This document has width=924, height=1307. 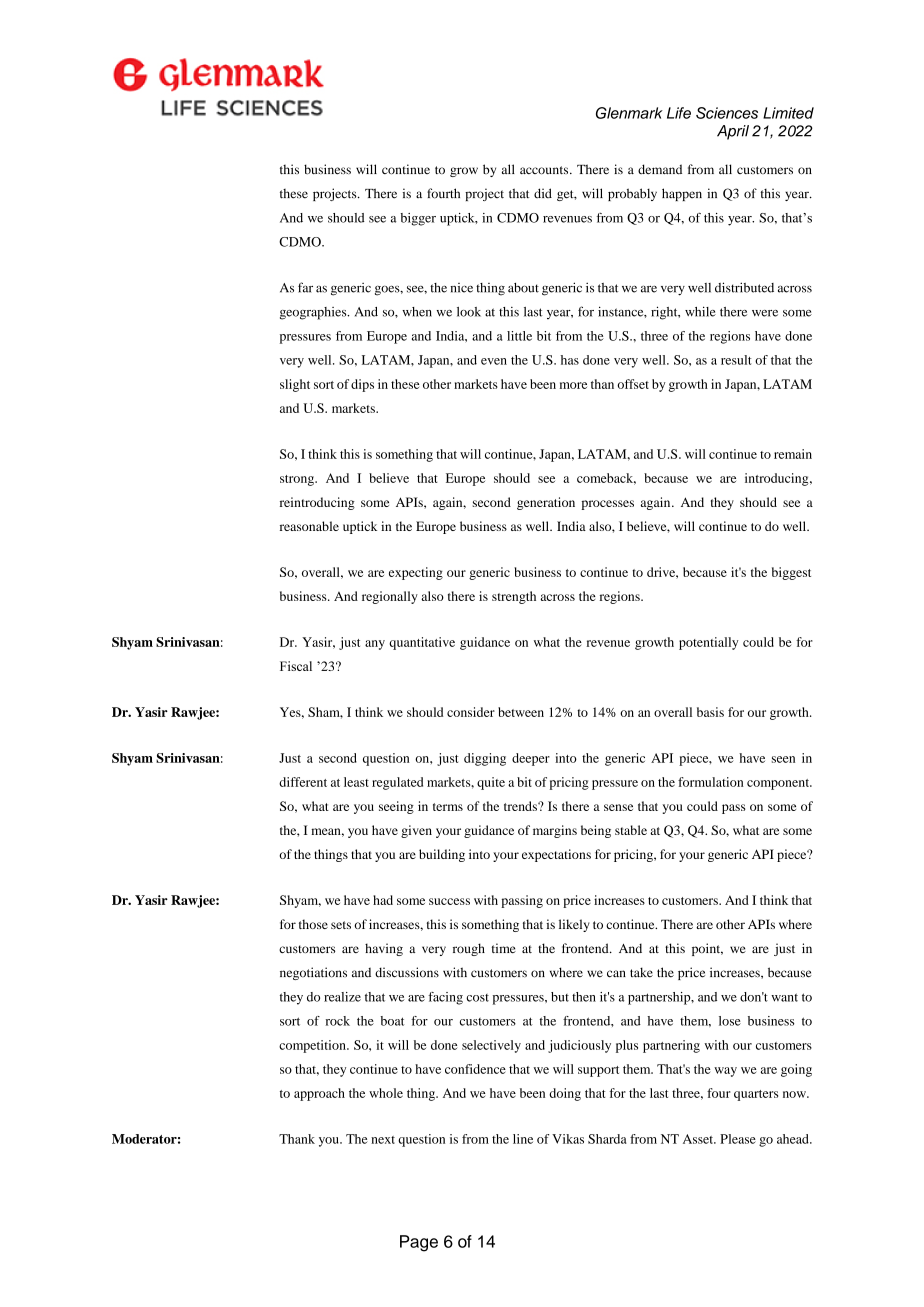 I want to click on formulation, so click(x=711, y=782).
